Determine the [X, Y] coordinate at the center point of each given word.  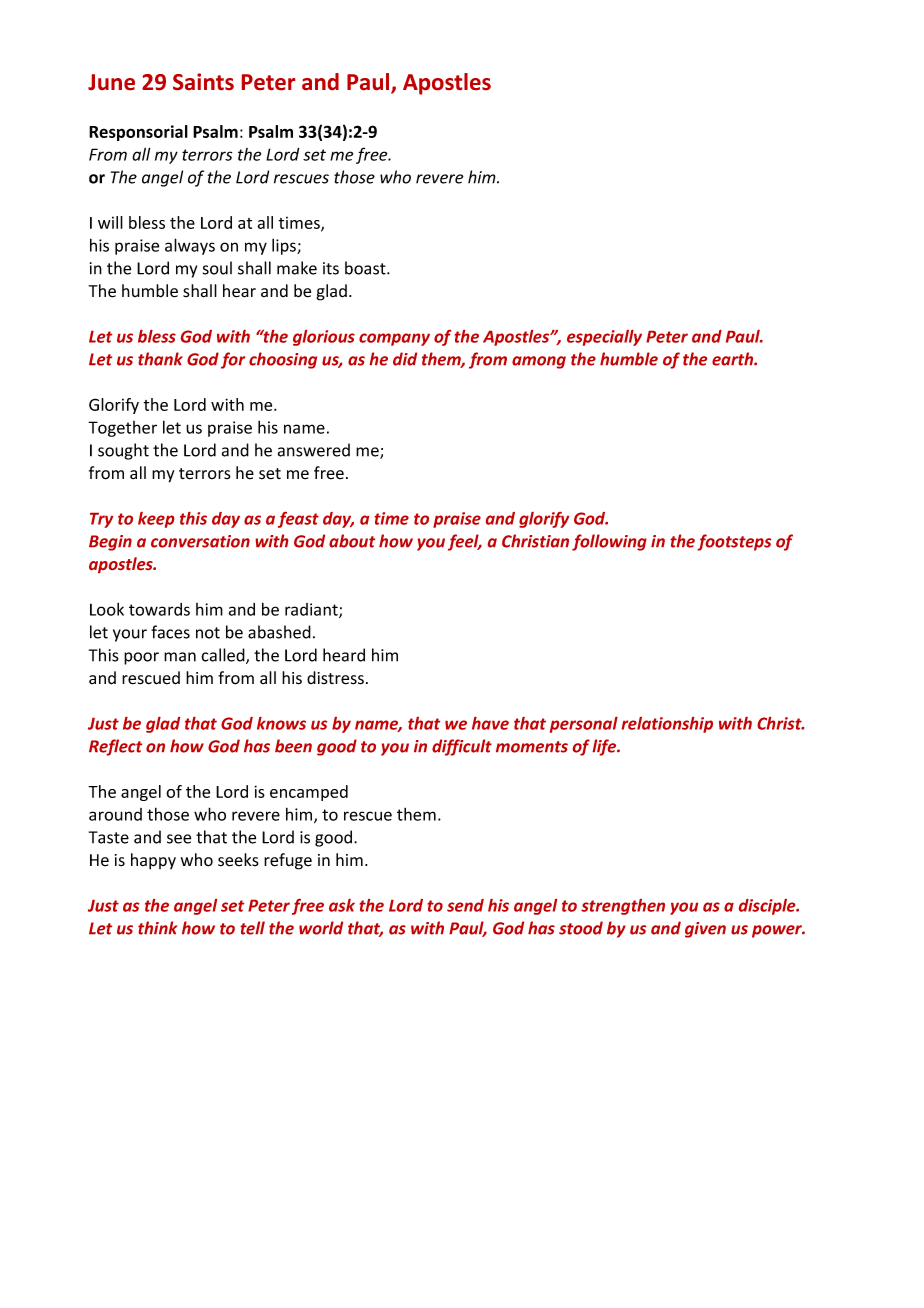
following [609, 542]
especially [604, 338]
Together [122, 429]
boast [366, 268]
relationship [667, 725]
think [157, 928]
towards [159, 609]
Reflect [115, 747]
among [539, 362]
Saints [203, 81]
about [352, 541]
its [331, 268]
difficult [462, 747]
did [405, 359]
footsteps [734, 542]
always [190, 246]
